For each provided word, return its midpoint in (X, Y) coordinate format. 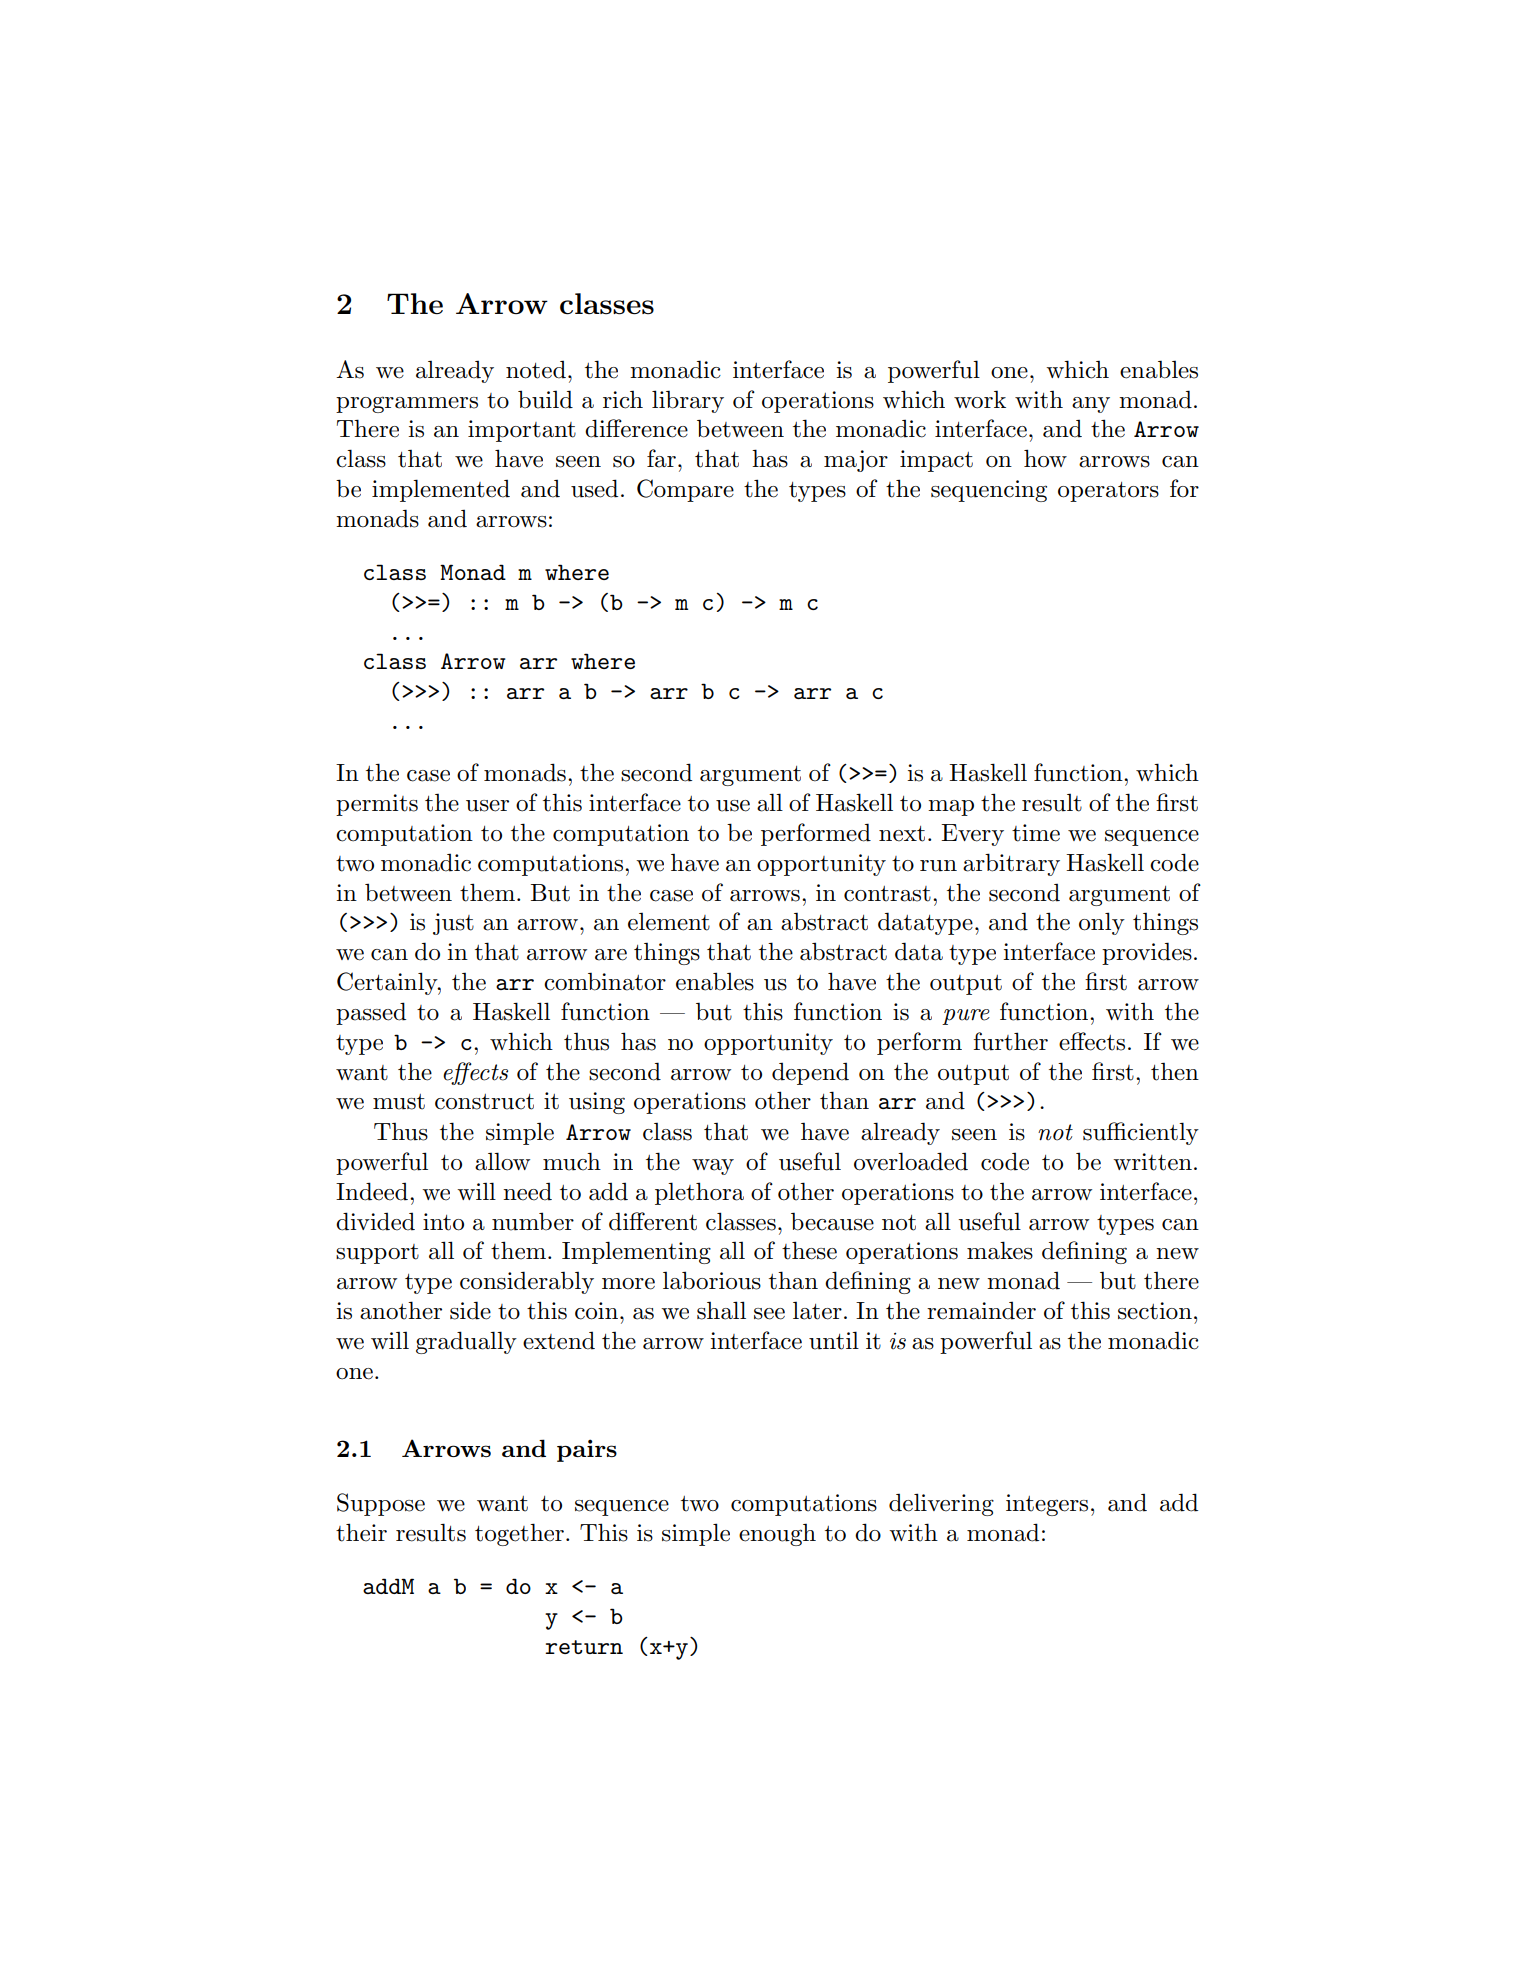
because (832, 1221)
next (902, 834)
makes (1000, 1250)
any (1091, 405)
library (688, 401)
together (519, 1534)
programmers (407, 404)
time (1036, 833)
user (487, 806)
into (443, 1222)
